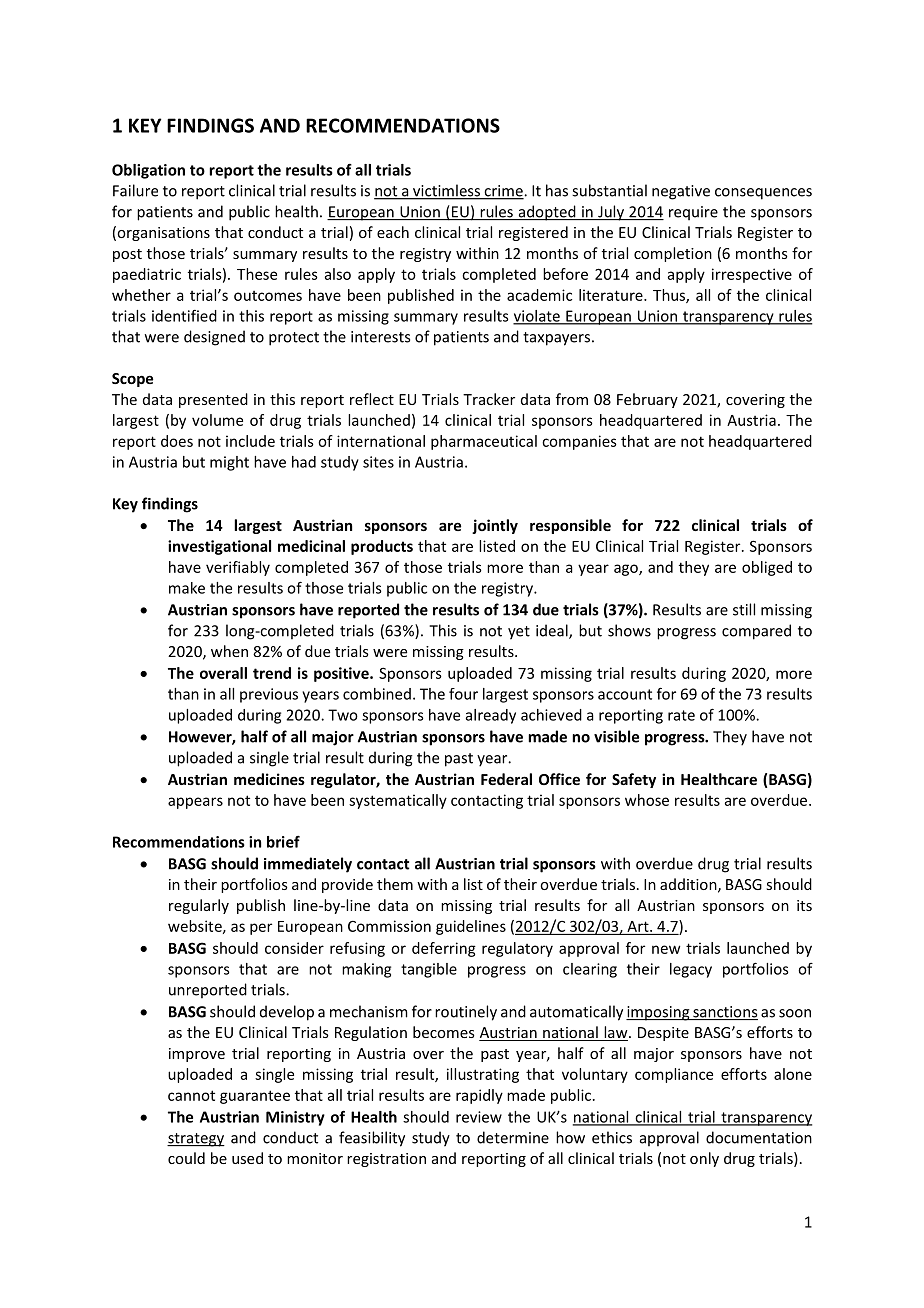 The height and width of the screenshot is (1308, 924). I want to click on documentation, so click(759, 1137).
